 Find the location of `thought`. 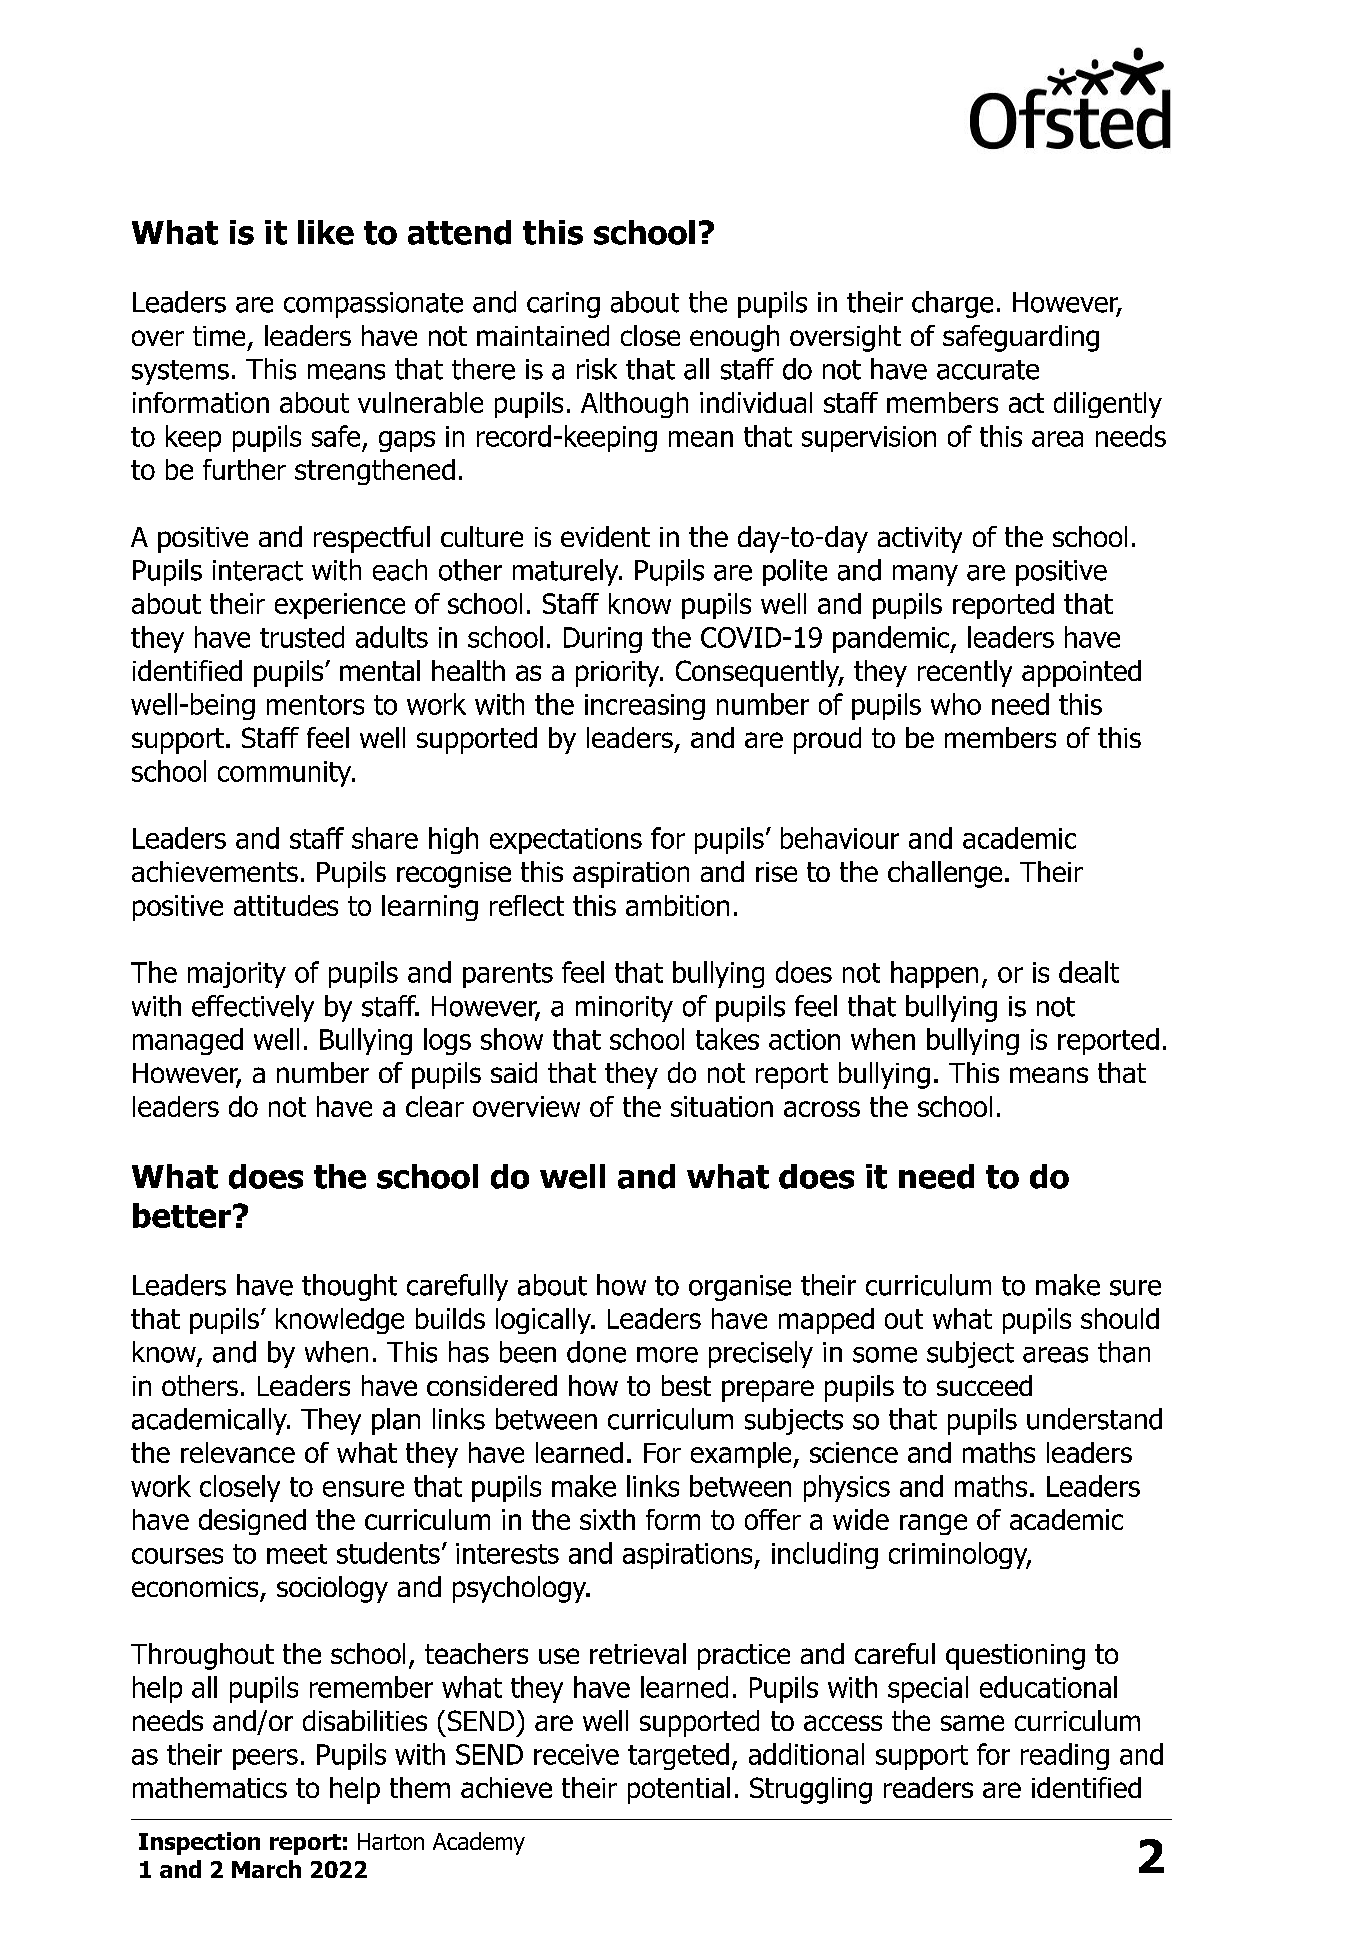

thought is located at coordinates (349, 1287).
